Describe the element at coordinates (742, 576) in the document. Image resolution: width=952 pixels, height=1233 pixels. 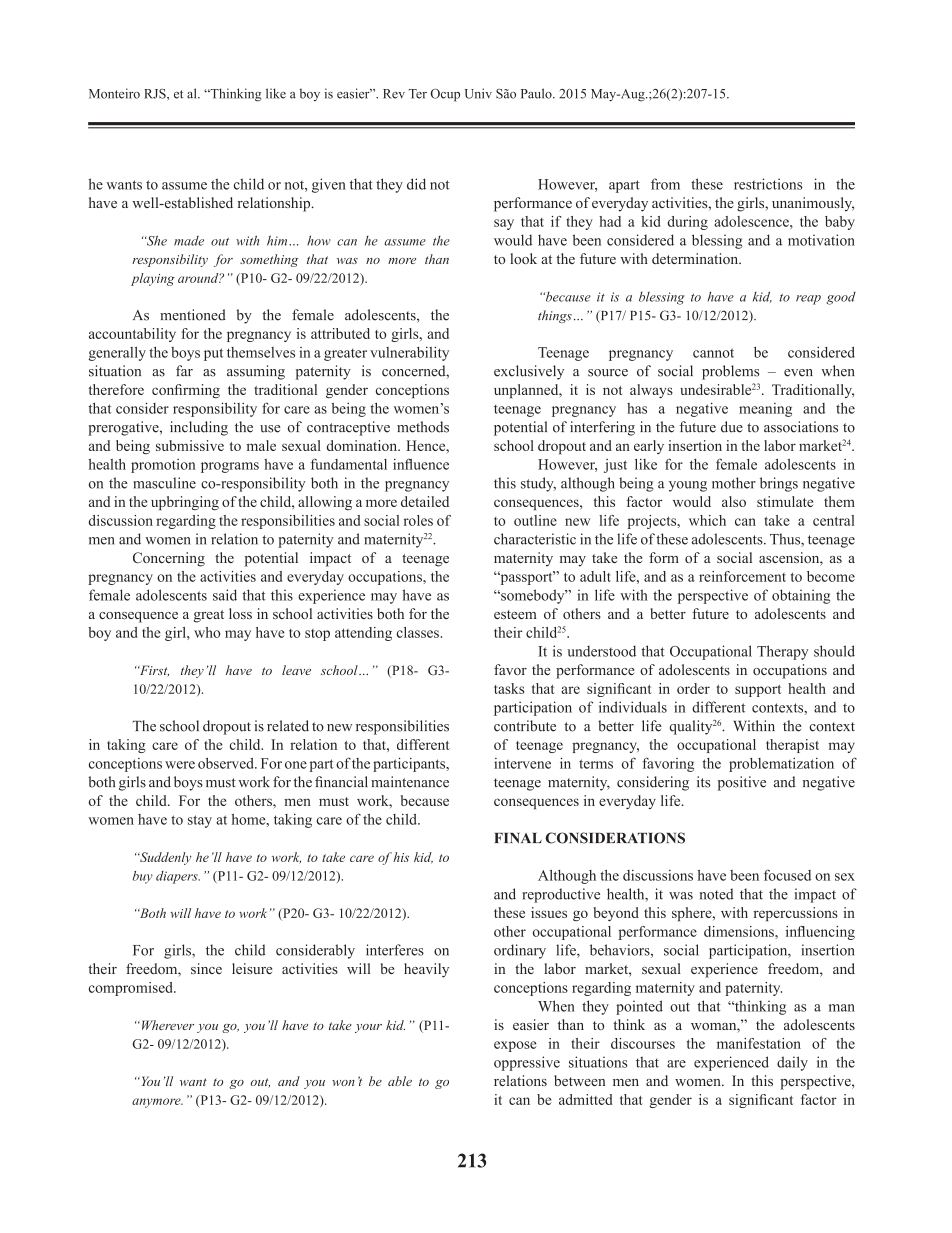
I see `reinforcement` at that location.
